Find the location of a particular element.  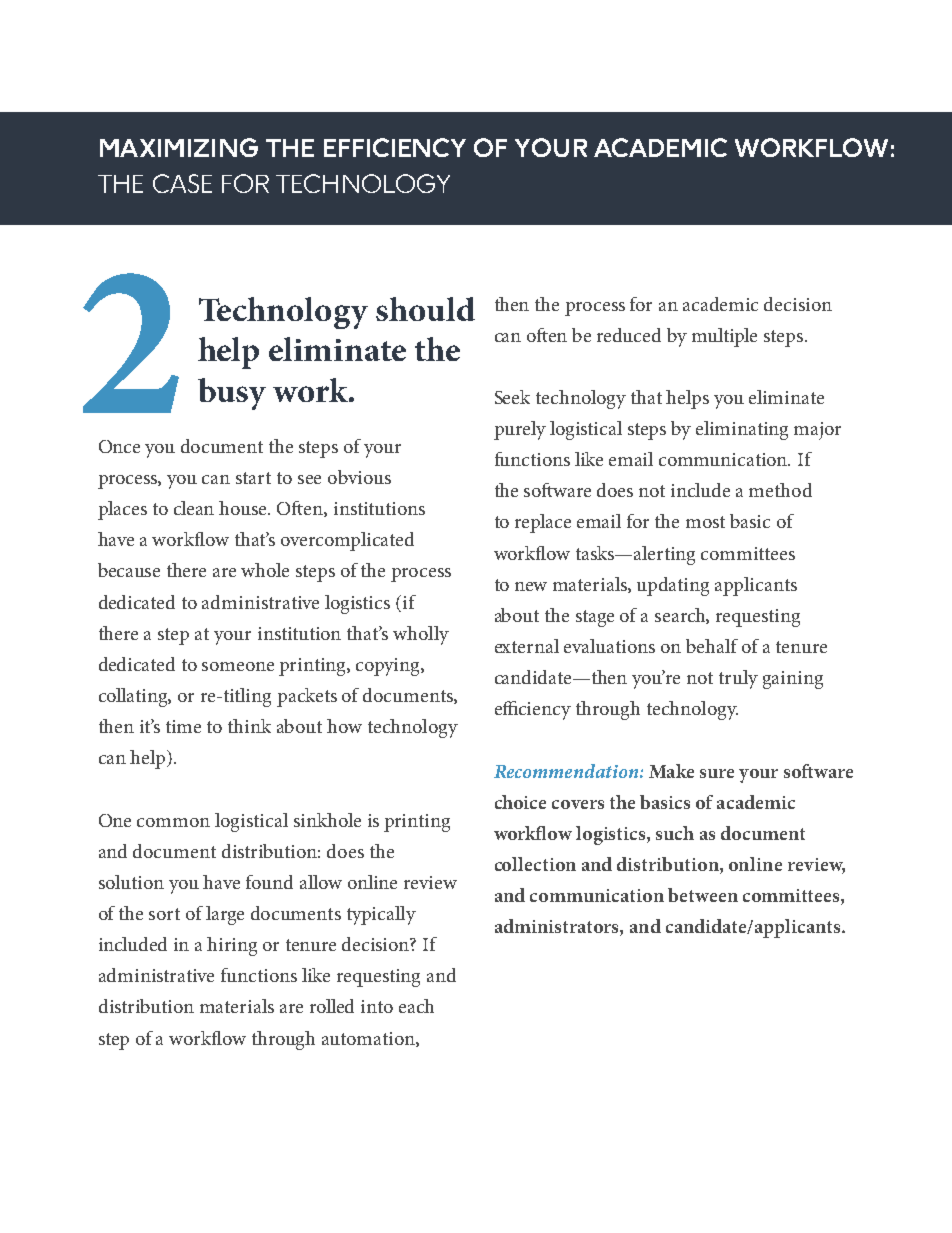

CASE is located at coordinates (182, 183).
